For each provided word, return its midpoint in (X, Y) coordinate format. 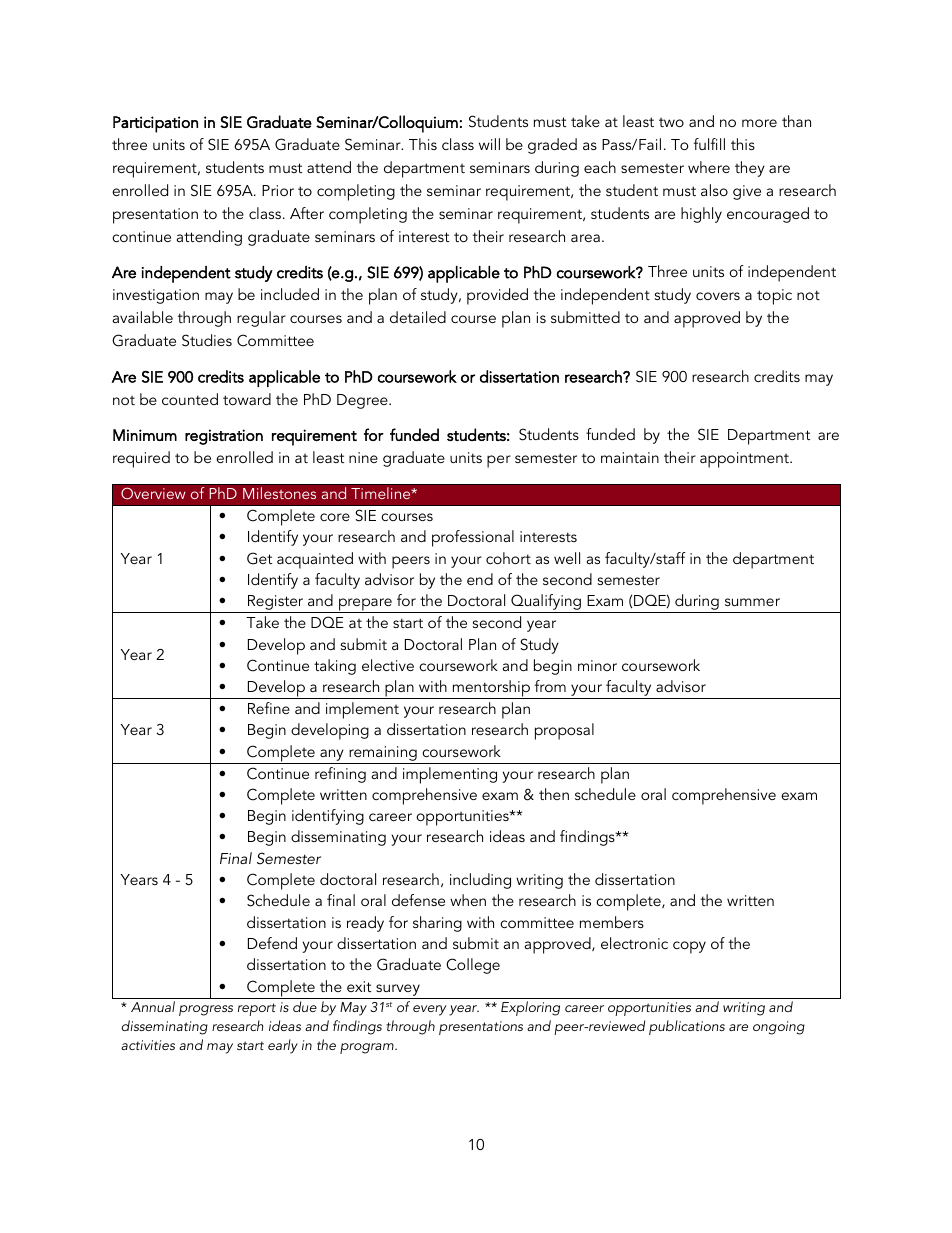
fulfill (709, 144)
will (489, 144)
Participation (155, 124)
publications (687, 1027)
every (429, 1010)
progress (206, 1010)
